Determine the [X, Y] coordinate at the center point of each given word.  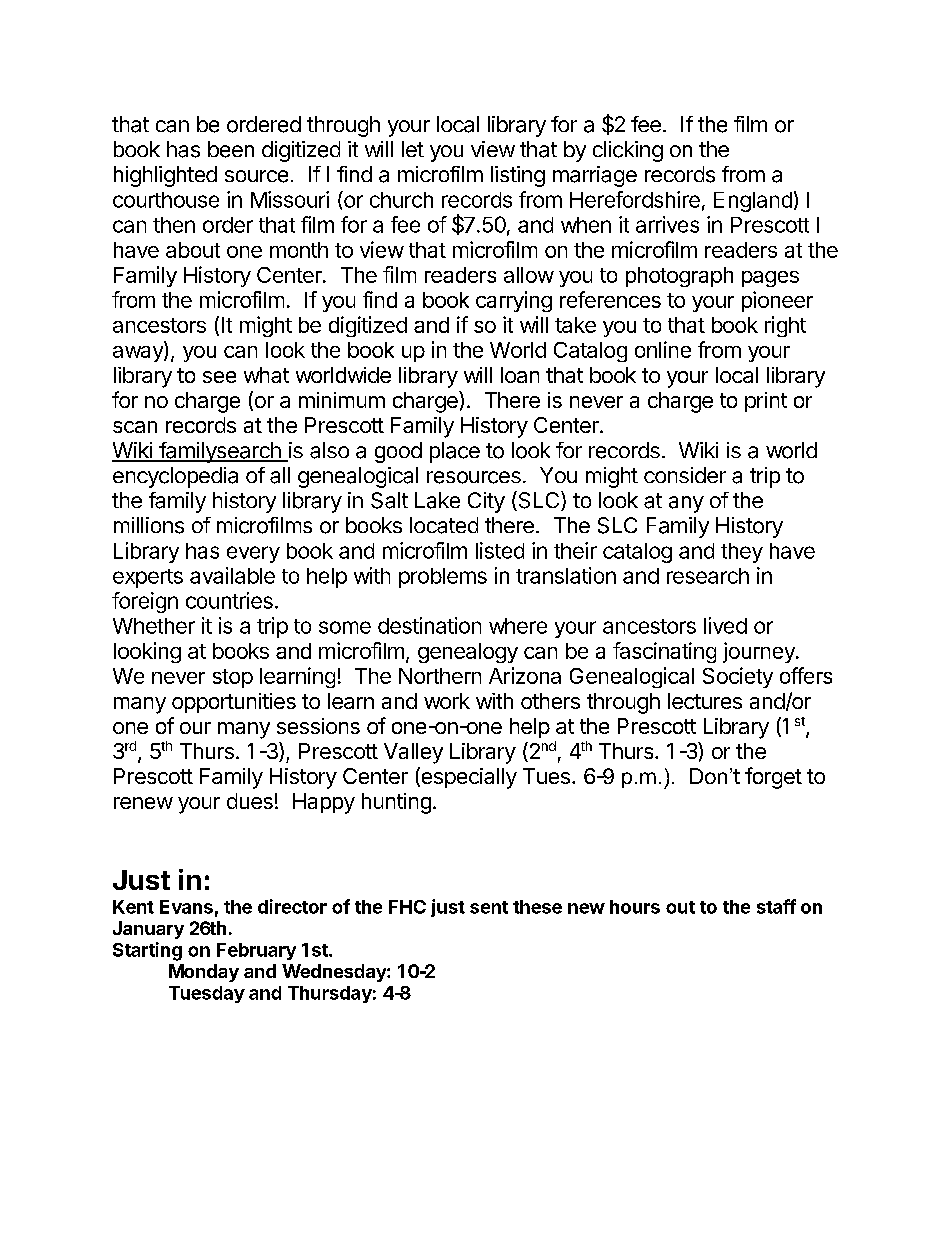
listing [518, 176]
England [753, 202]
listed [500, 550]
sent [489, 907]
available [232, 575]
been [231, 149]
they [742, 553]
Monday [204, 973]
